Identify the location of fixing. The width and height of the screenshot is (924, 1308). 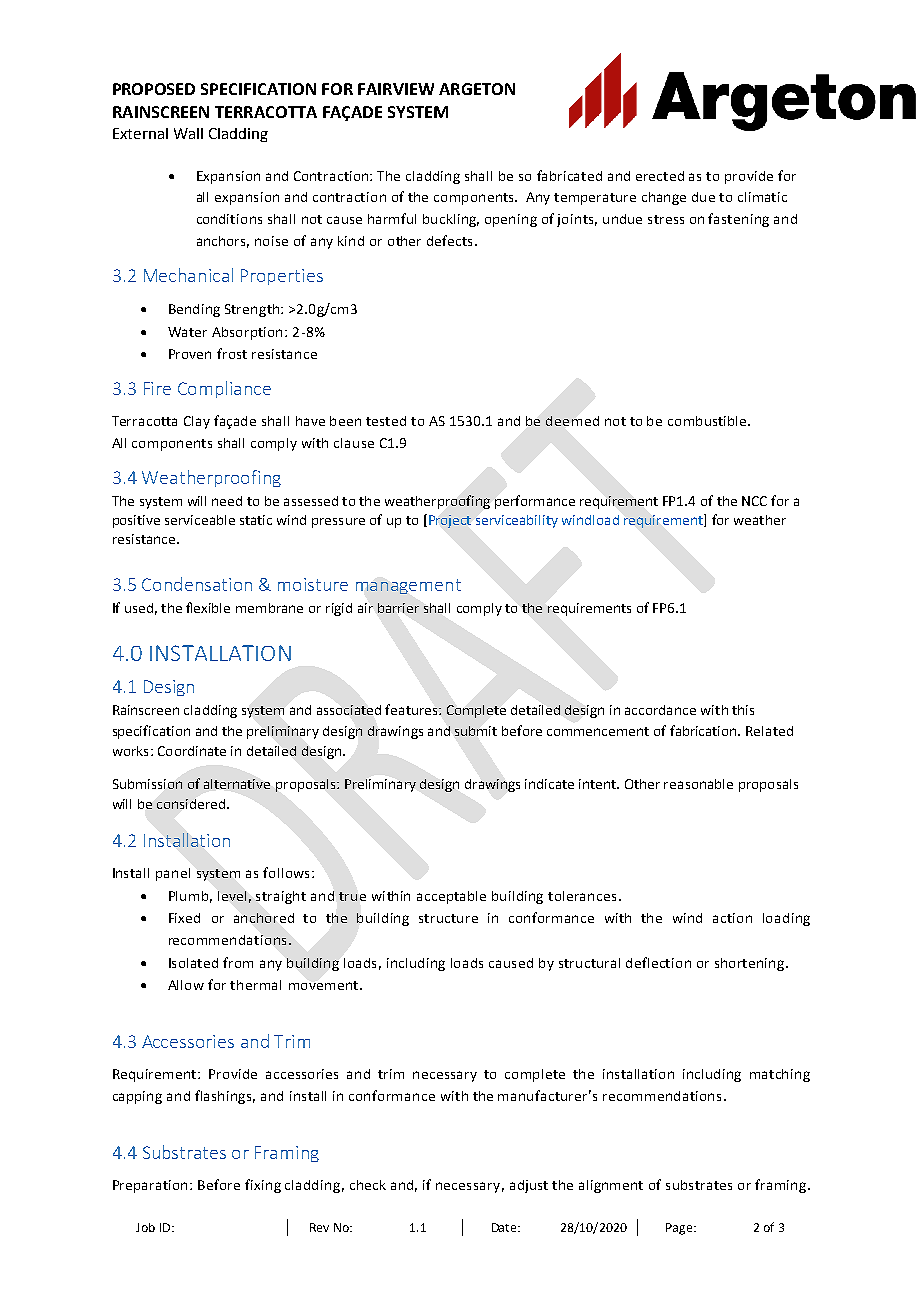
(263, 1186).
